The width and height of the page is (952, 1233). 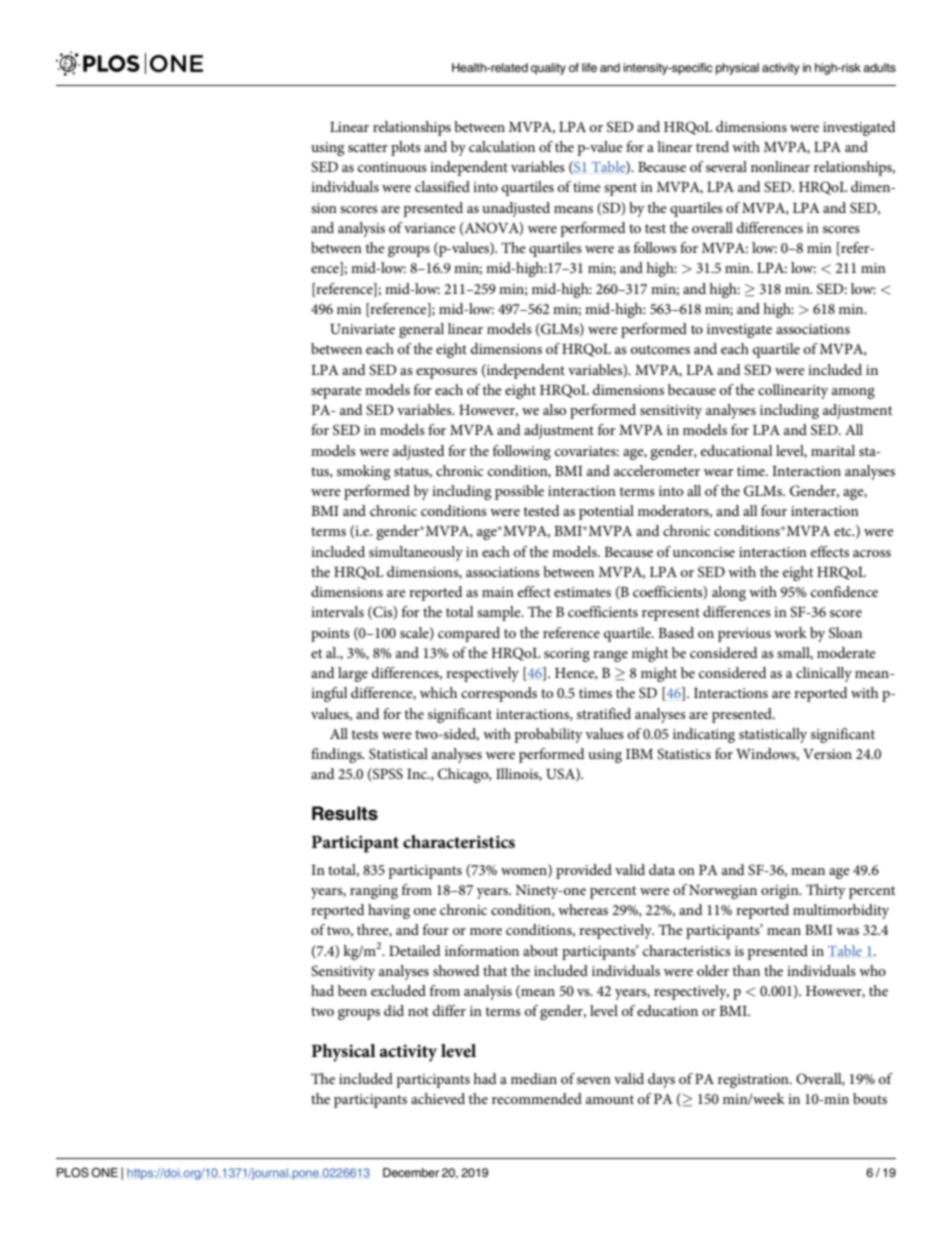 What do you see at coordinates (502, 146) in the page?
I see `calculation` at bounding box center [502, 146].
